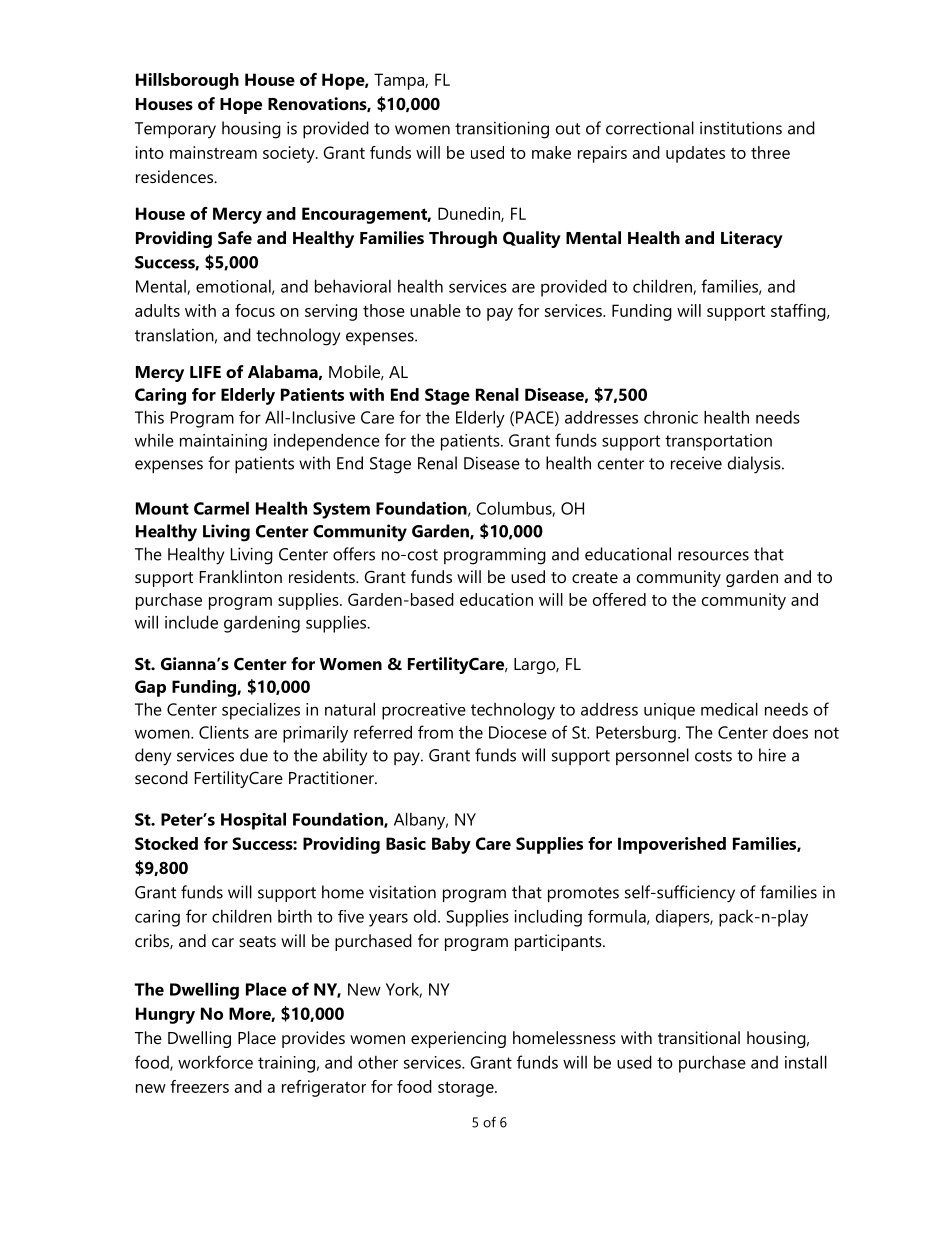  I want to click on resources, so click(713, 556).
